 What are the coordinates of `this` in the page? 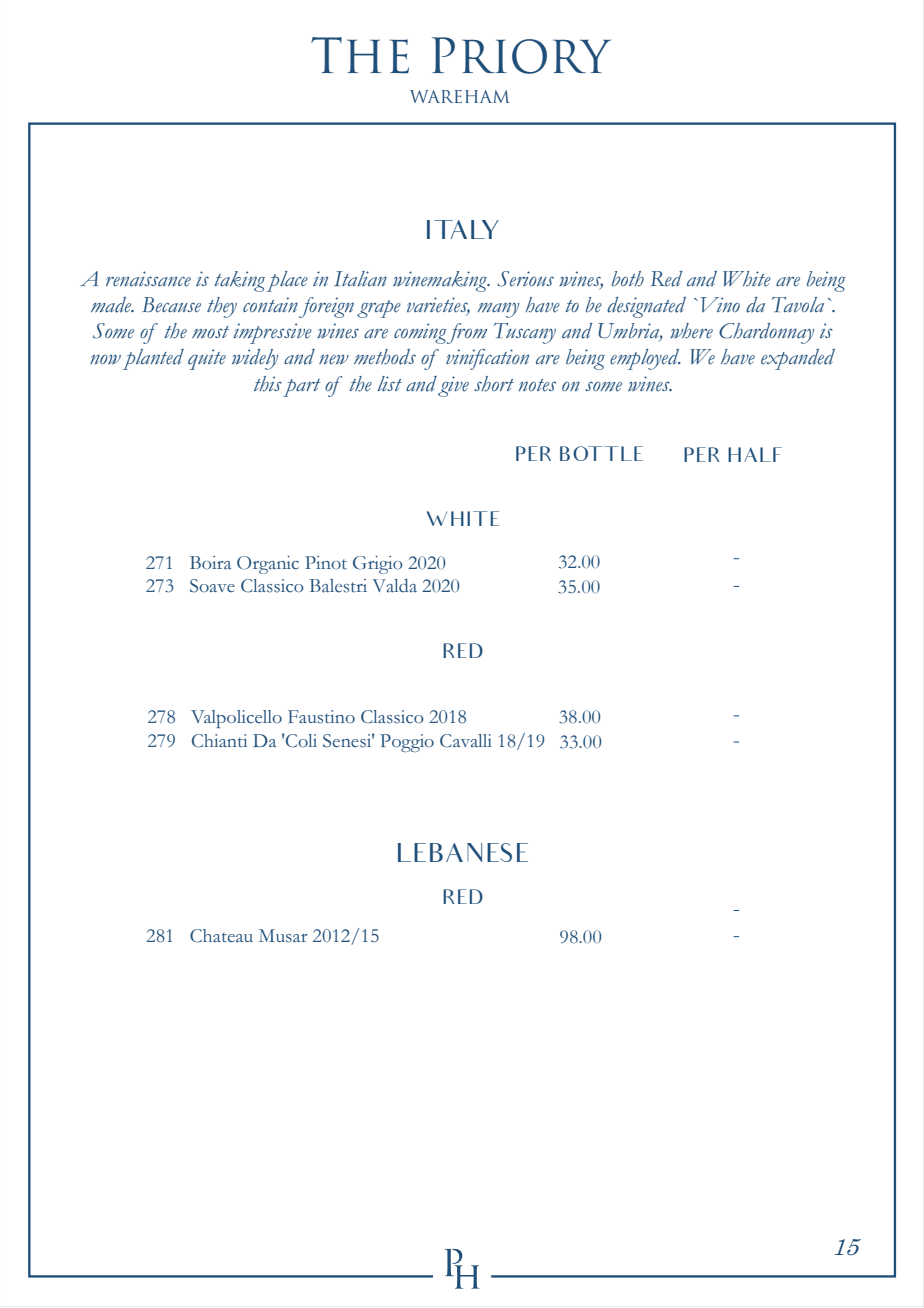 It's located at (268, 384).
